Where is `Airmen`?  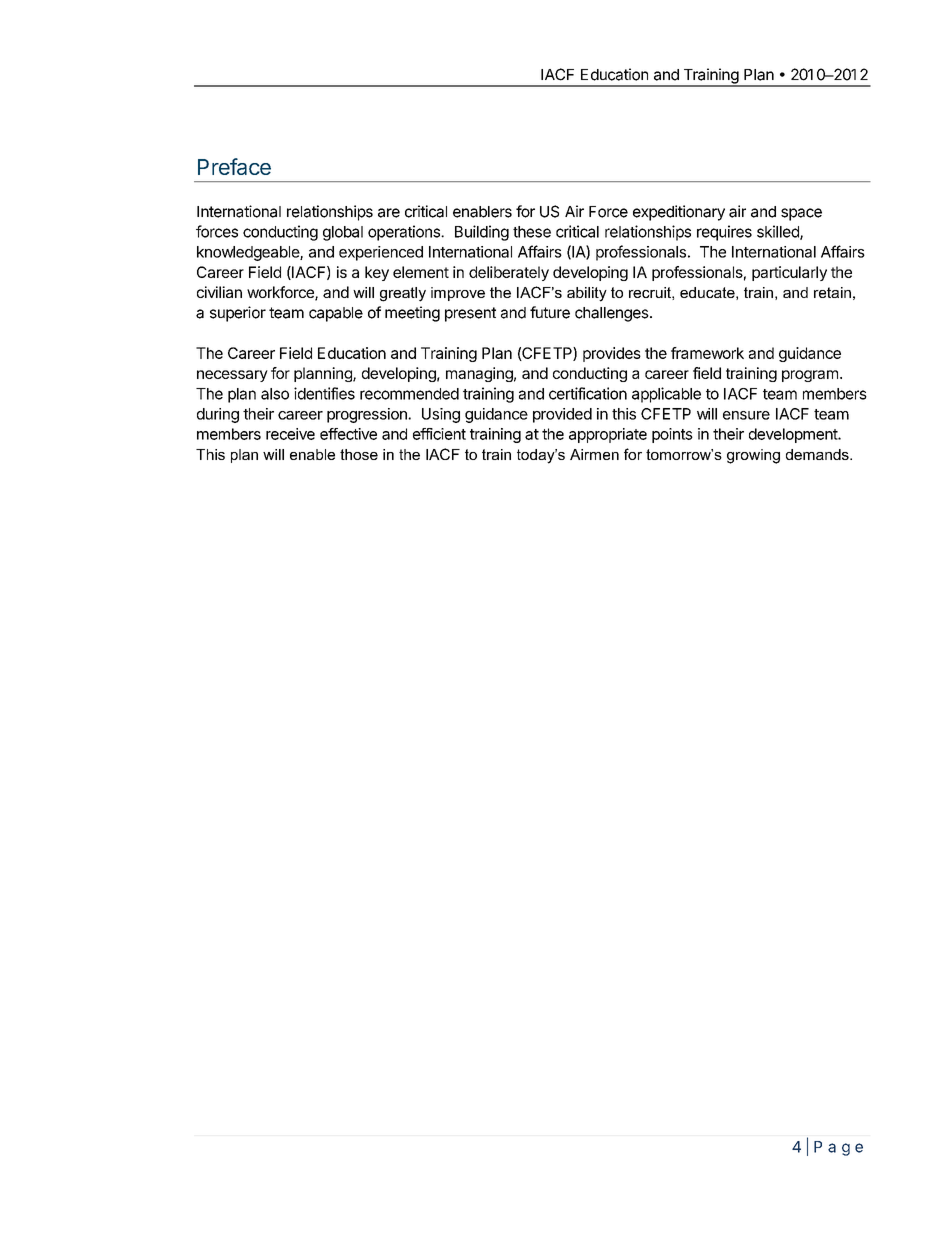 Airmen is located at coordinates (594, 454).
